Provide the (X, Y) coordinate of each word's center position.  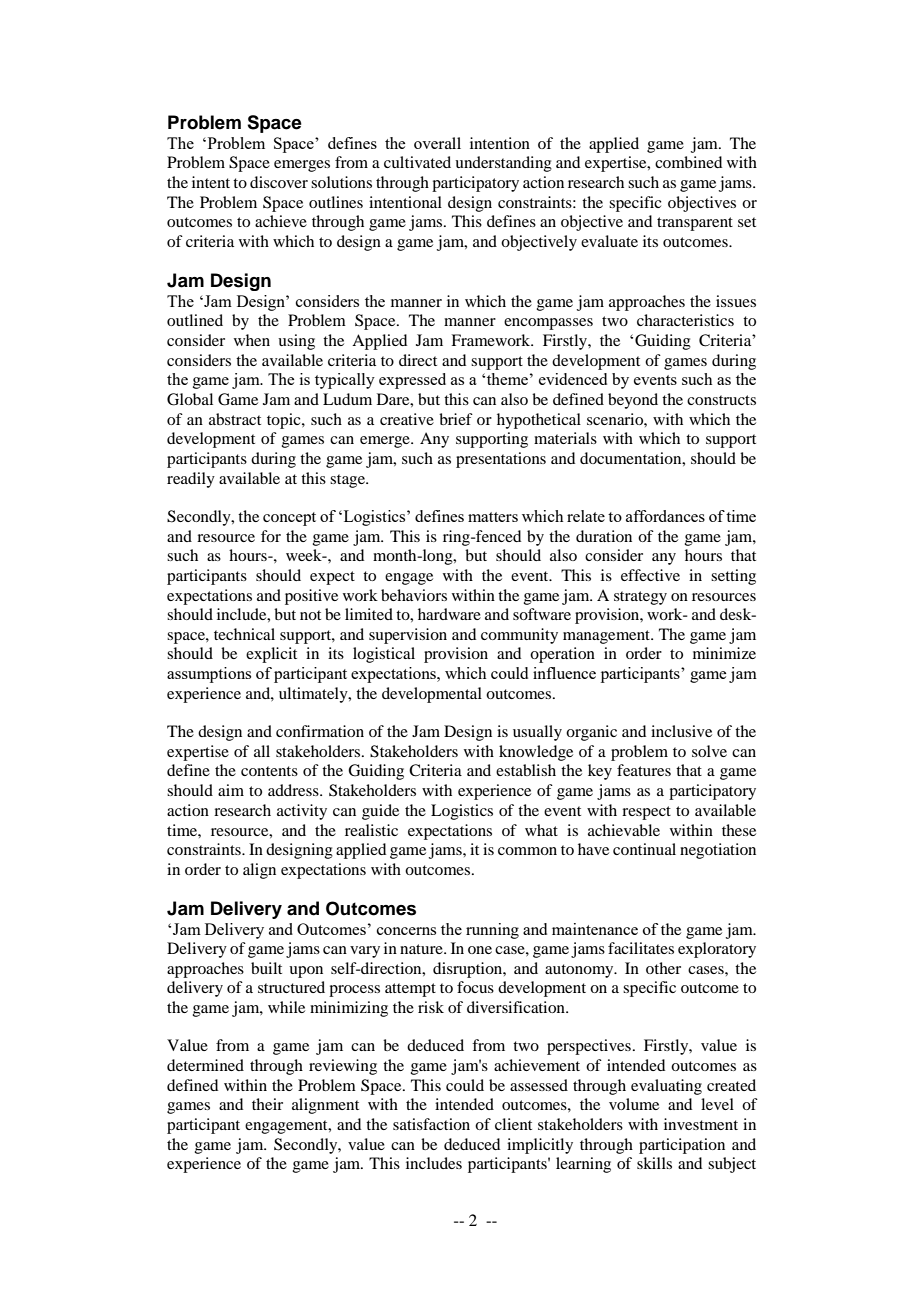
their (267, 1104)
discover (279, 182)
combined (688, 162)
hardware (449, 614)
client (513, 1124)
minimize (724, 653)
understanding (503, 164)
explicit (271, 655)
